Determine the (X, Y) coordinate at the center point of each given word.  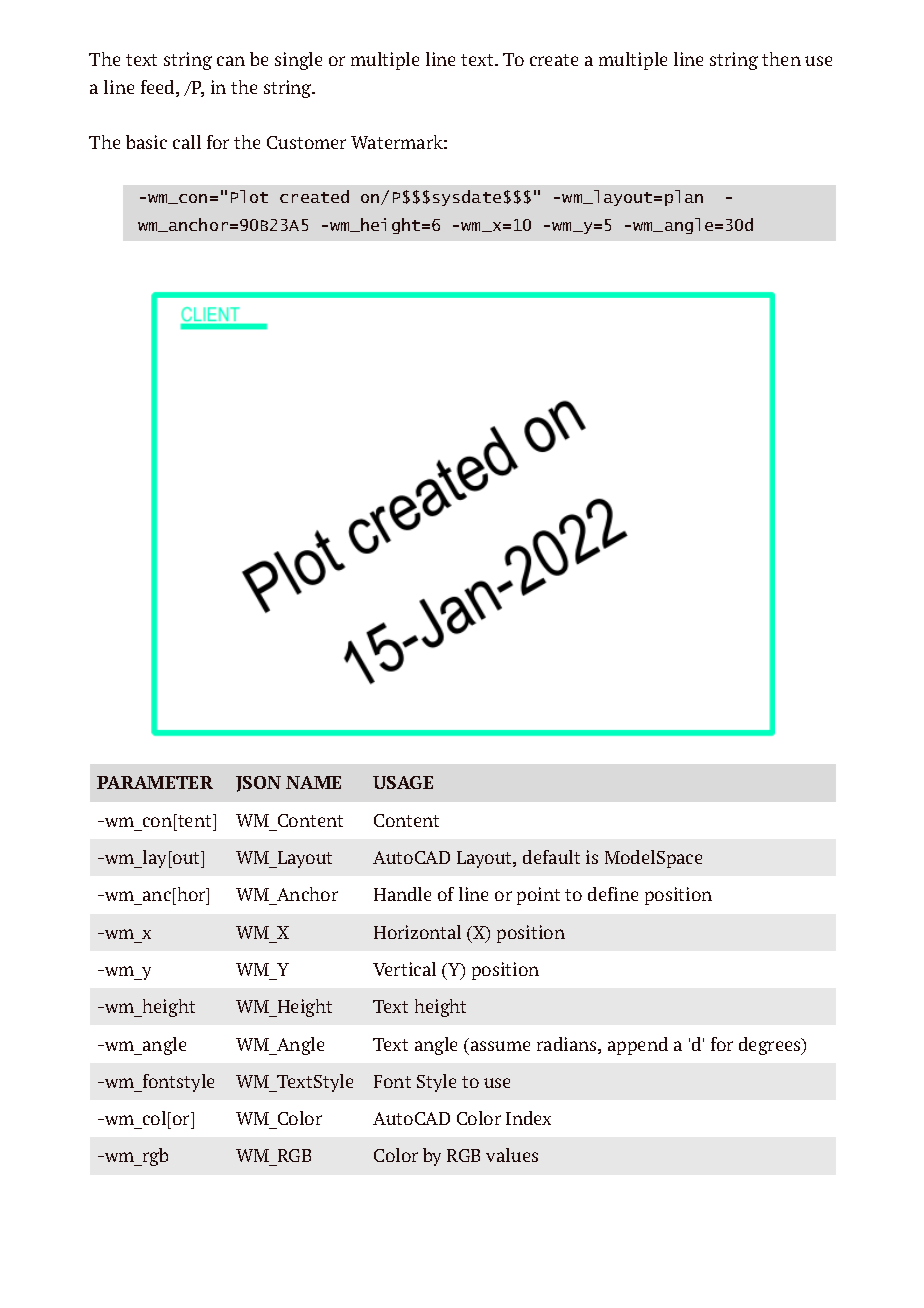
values (512, 1155)
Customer (306, 142)
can (231, 61)
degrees (771, 1046)
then (781, 59)
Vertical (404, 969)
